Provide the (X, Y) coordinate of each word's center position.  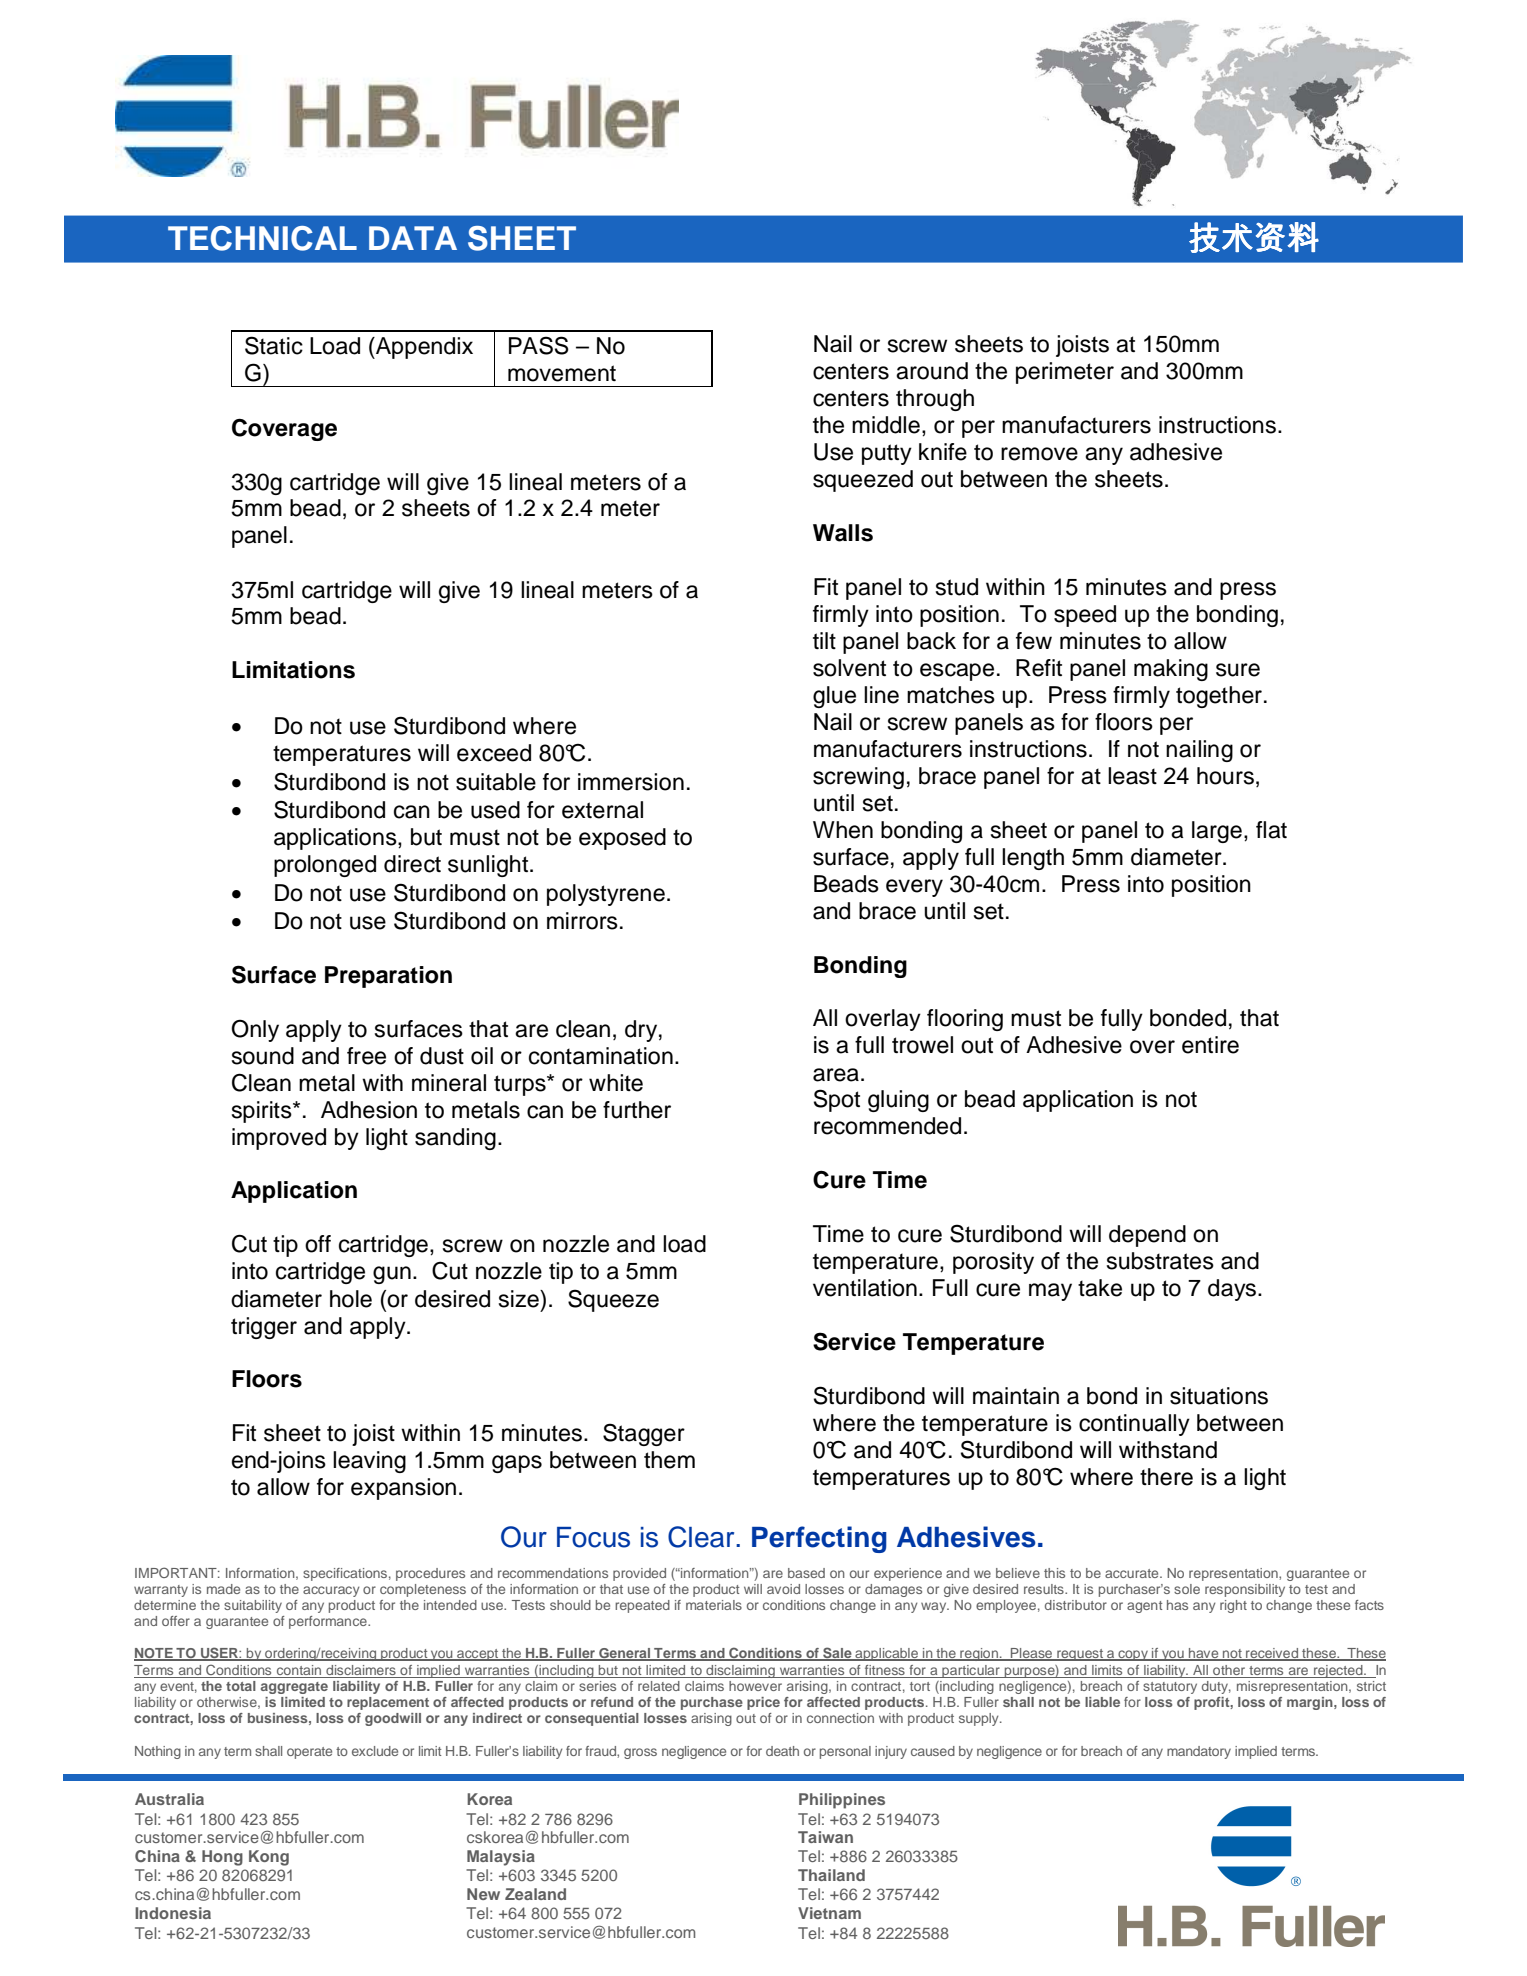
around (932, 371)
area (836, 1075)
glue (834, 697)
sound (263, 1056)
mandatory (1199, 1752)
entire (1210, 1045)
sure (1238, 670)
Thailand (831, 1875)
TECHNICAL (262, 238)
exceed (494, 753)
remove (1039, 454)
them (669, 1460)
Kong (269, 1858)
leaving (369, 1462)
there (1166, 1477)
